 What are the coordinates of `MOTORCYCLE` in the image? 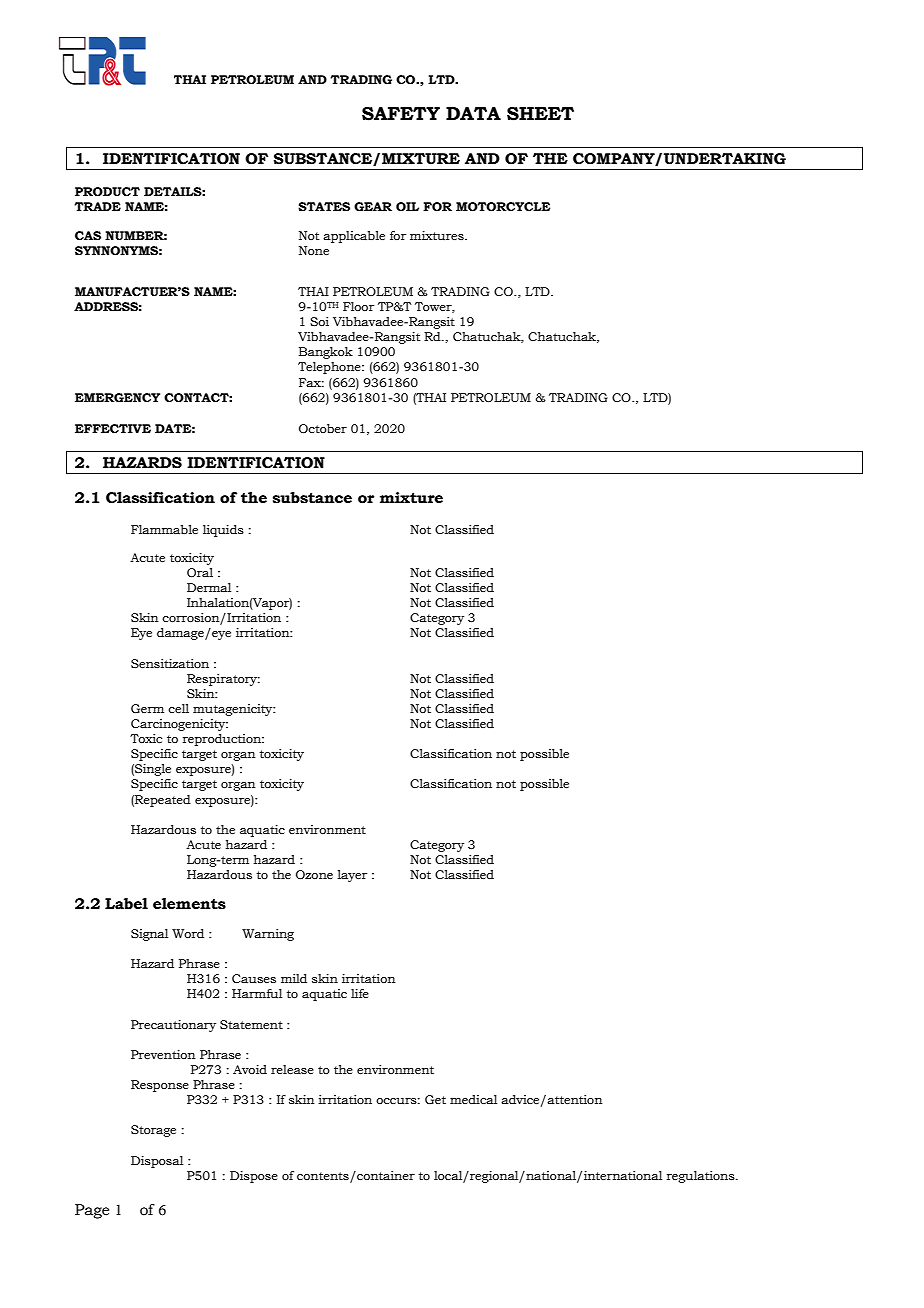 It's located at (503, 206).
